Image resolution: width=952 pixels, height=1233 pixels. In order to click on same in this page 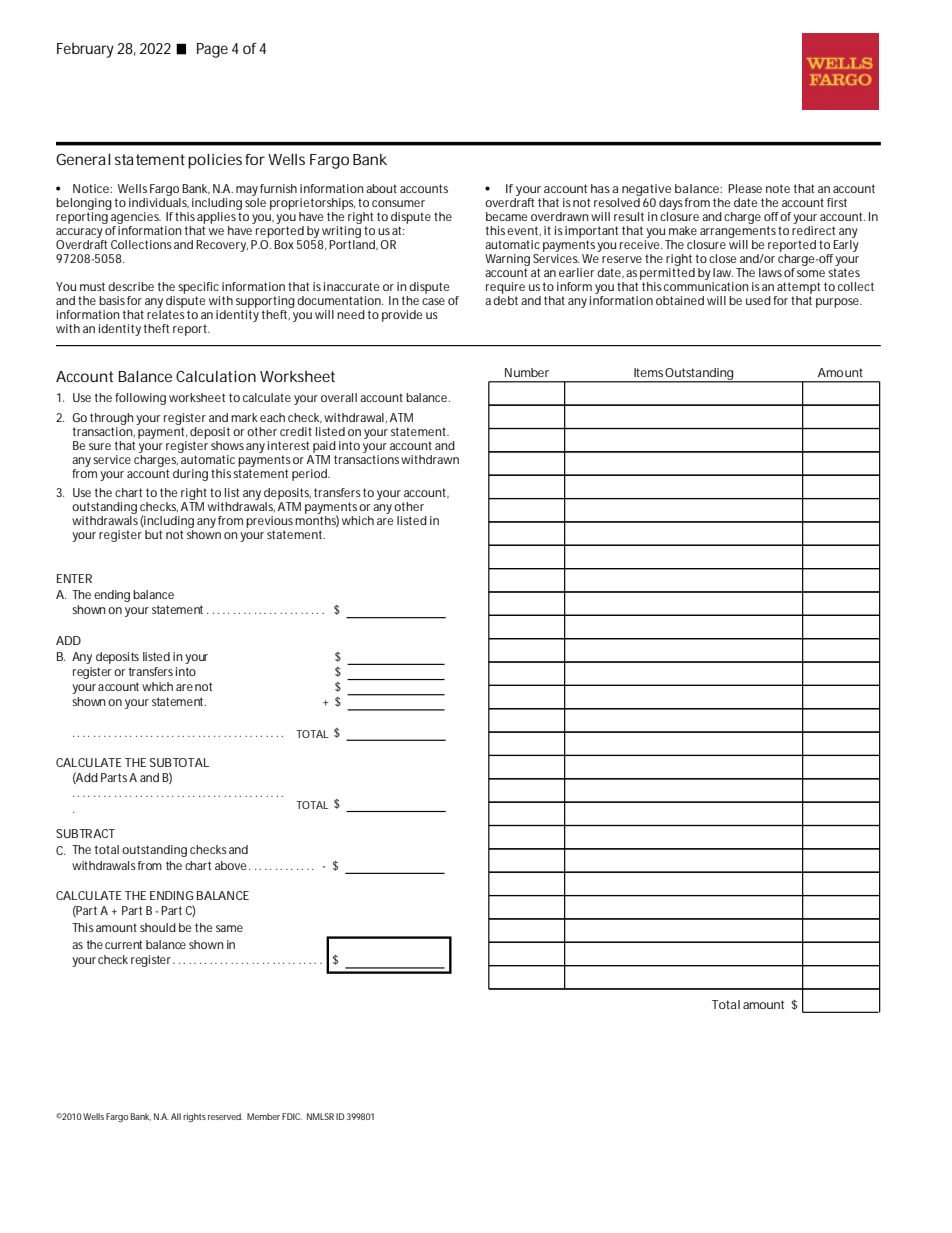, I will do `click(229, 928)`.
